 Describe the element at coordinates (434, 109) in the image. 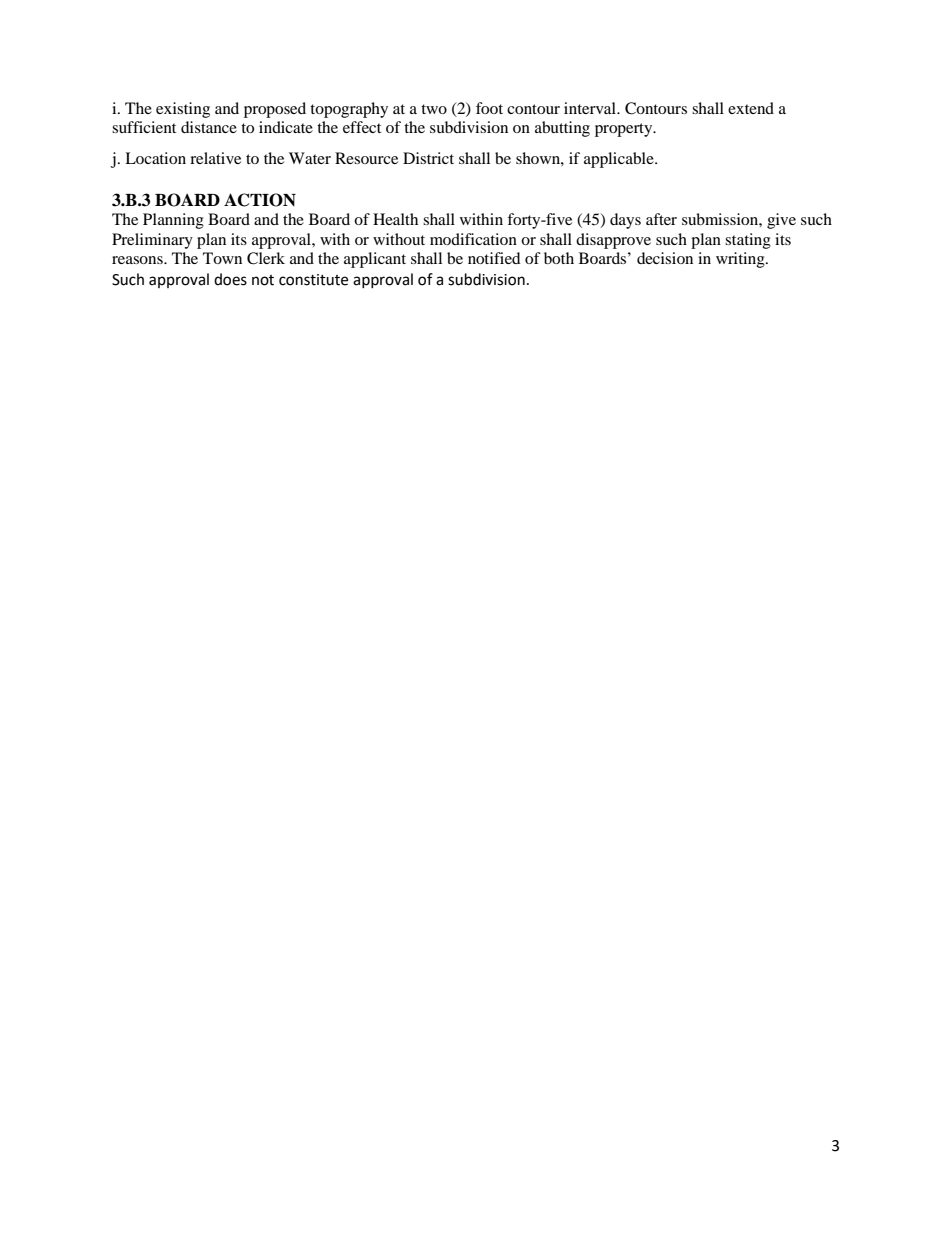

I see `two` at that location.
